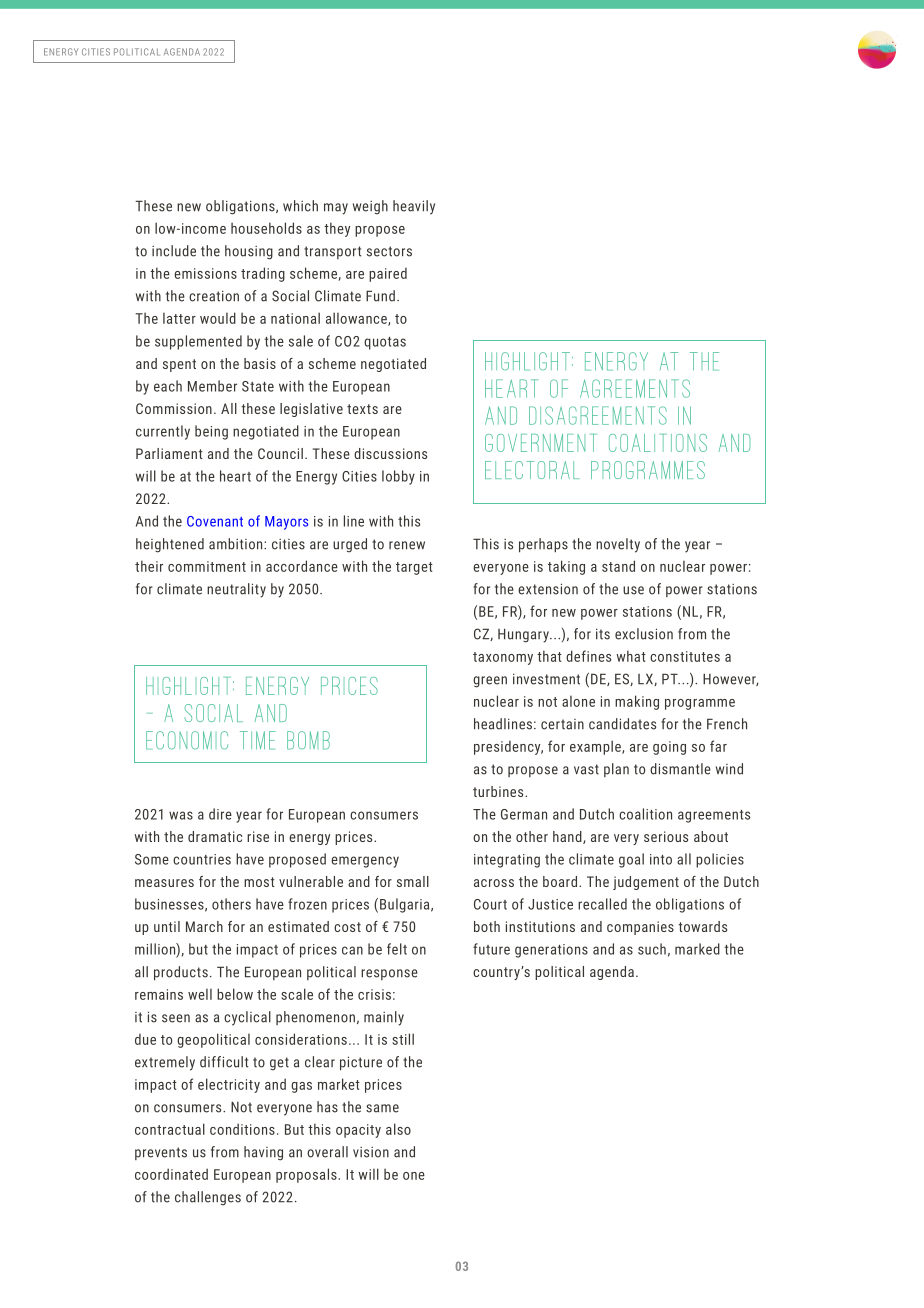  I want to click on sectors, so click(389, 251).
